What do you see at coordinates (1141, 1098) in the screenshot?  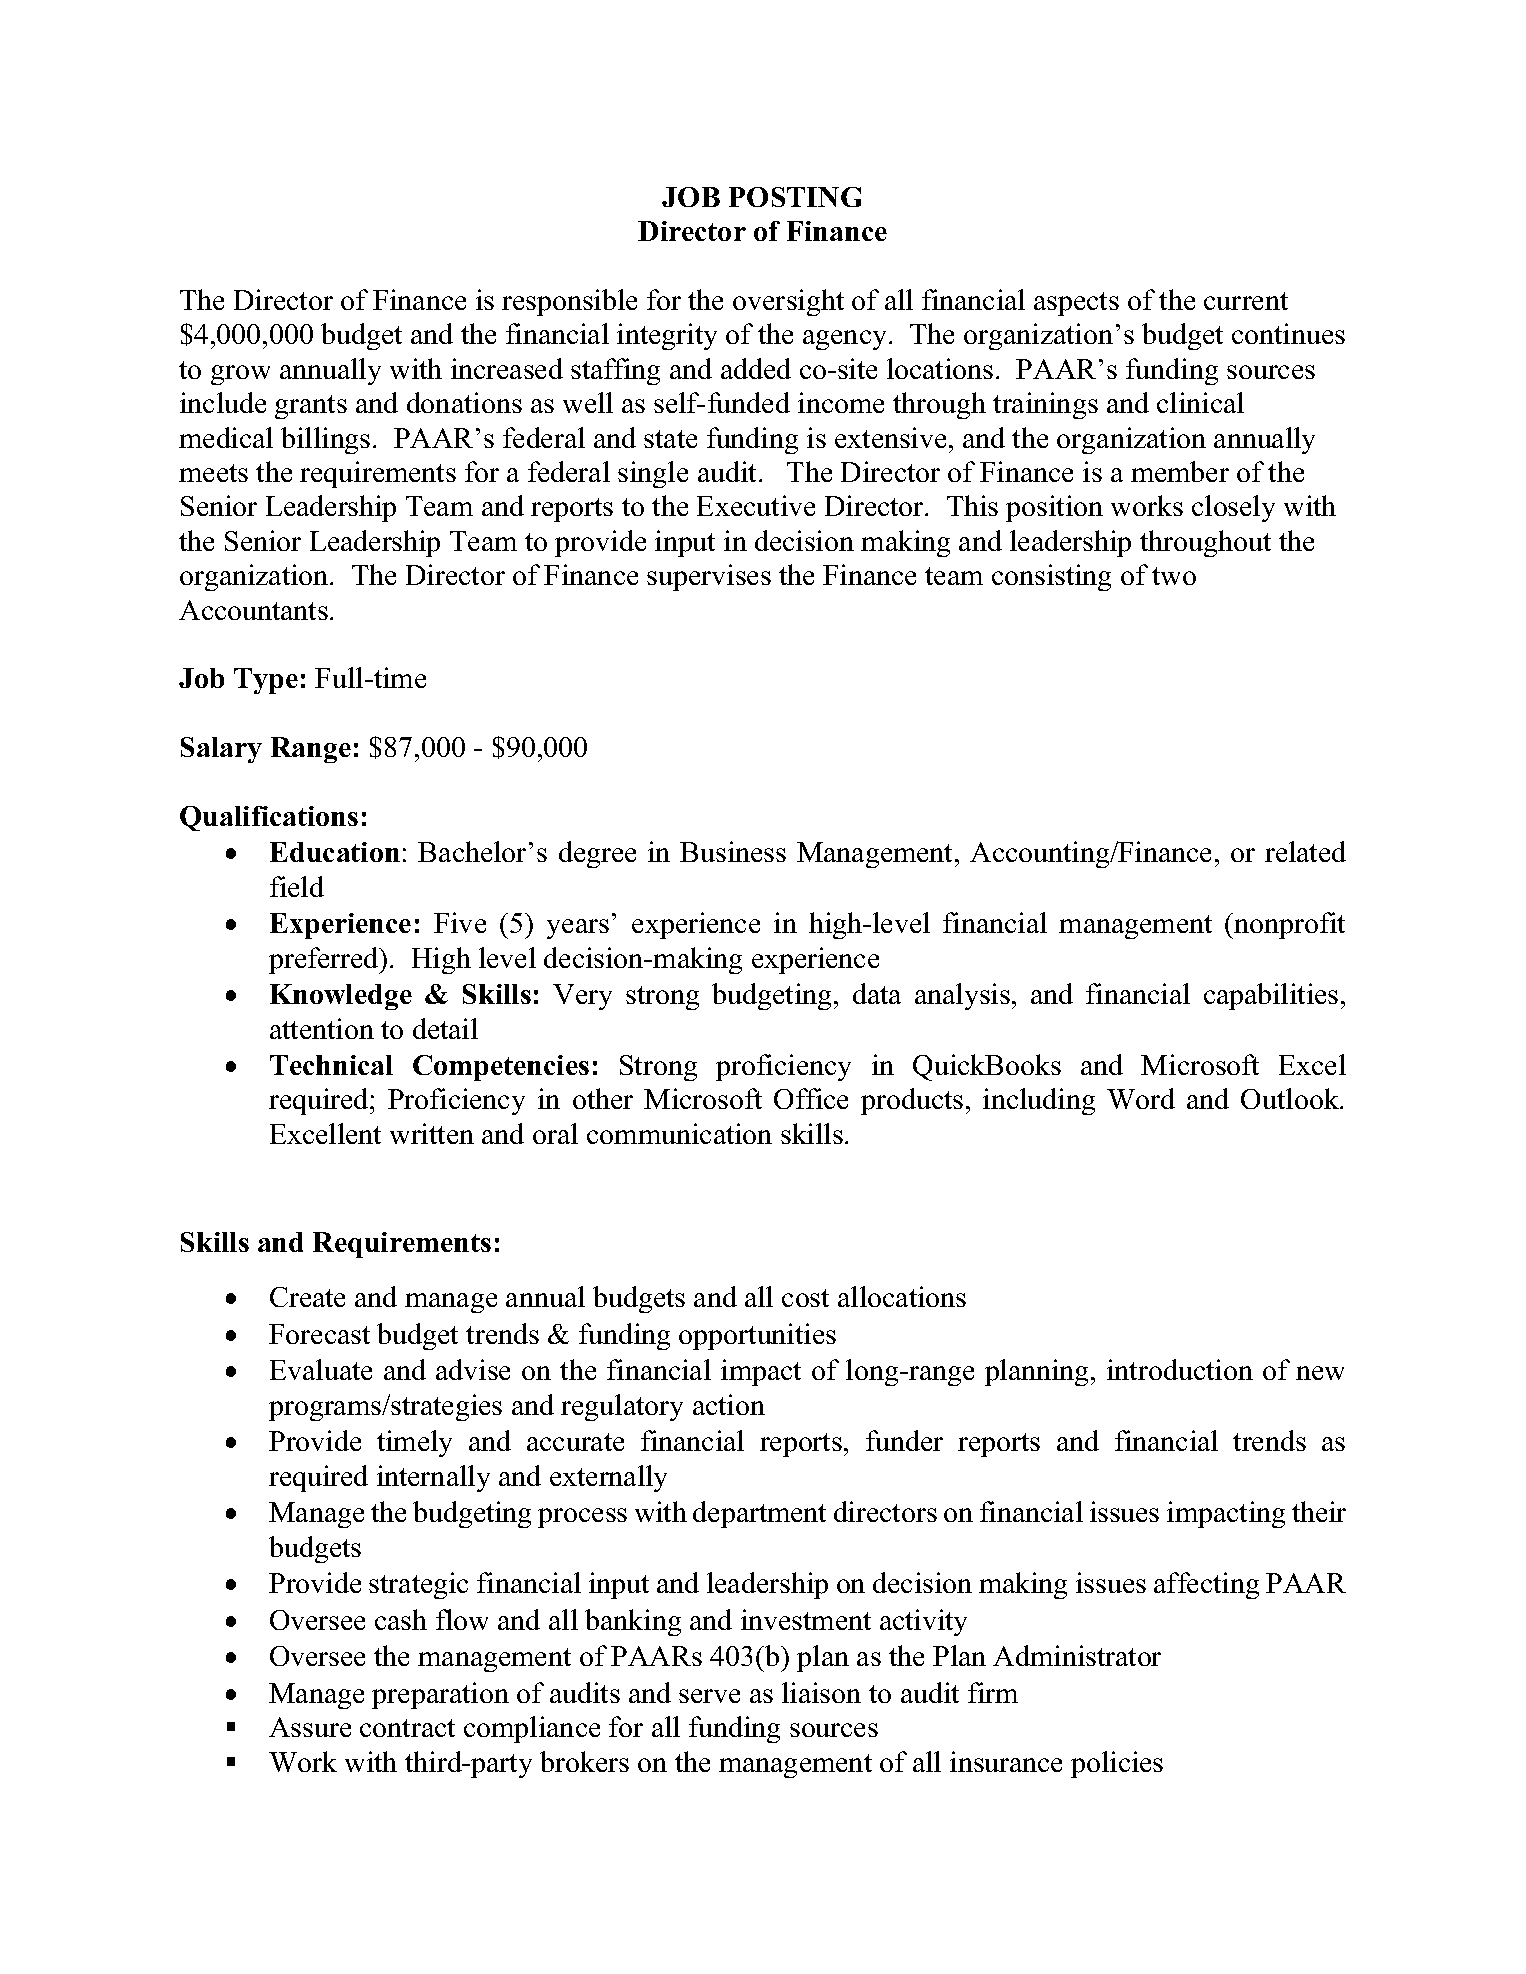 I see `Word` at bounding box center [1141, 1098].
